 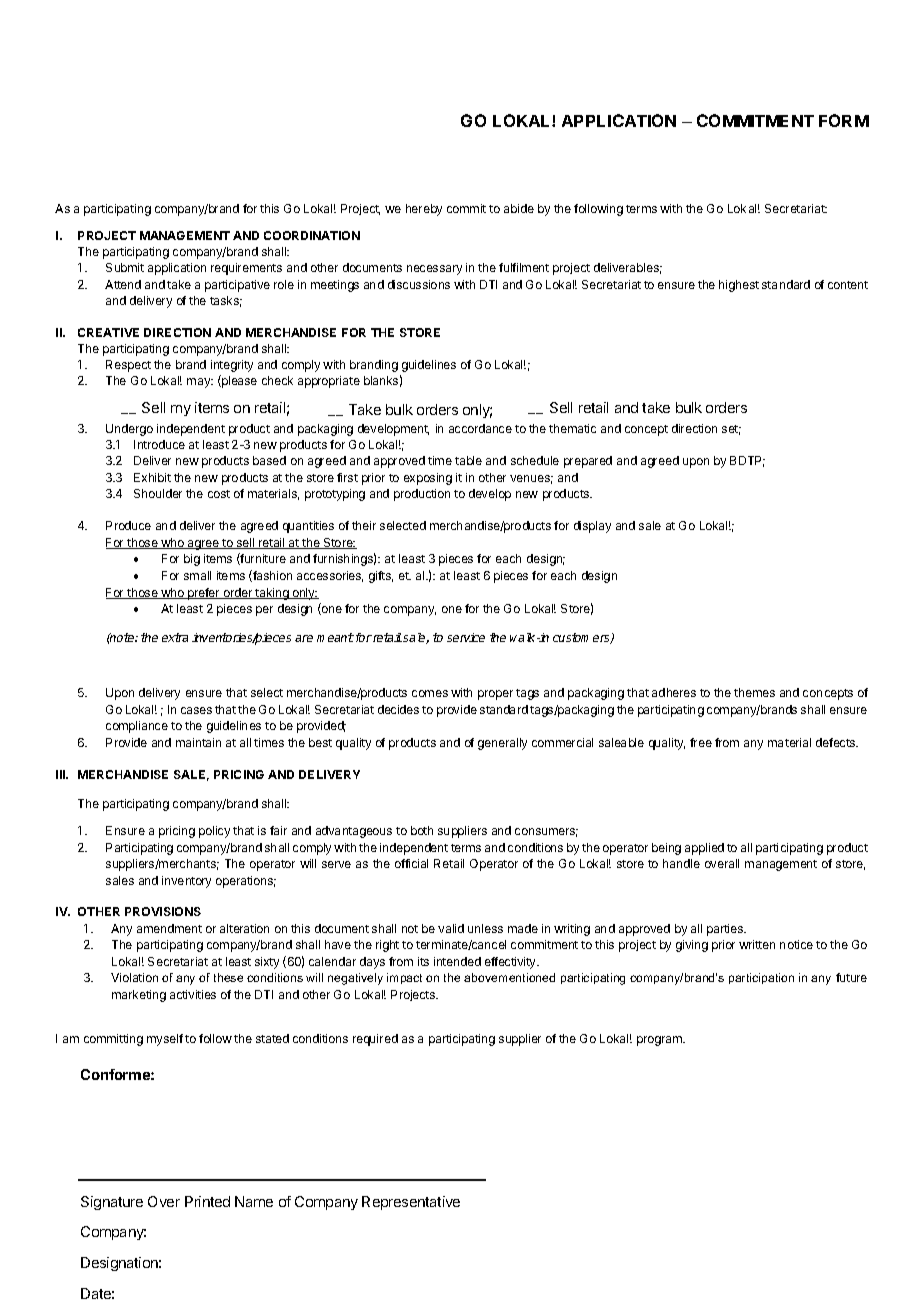 What do you see at coordinates (434, 270) in the screenshot?
I see `necessary` at bounding box center [434, 270].
